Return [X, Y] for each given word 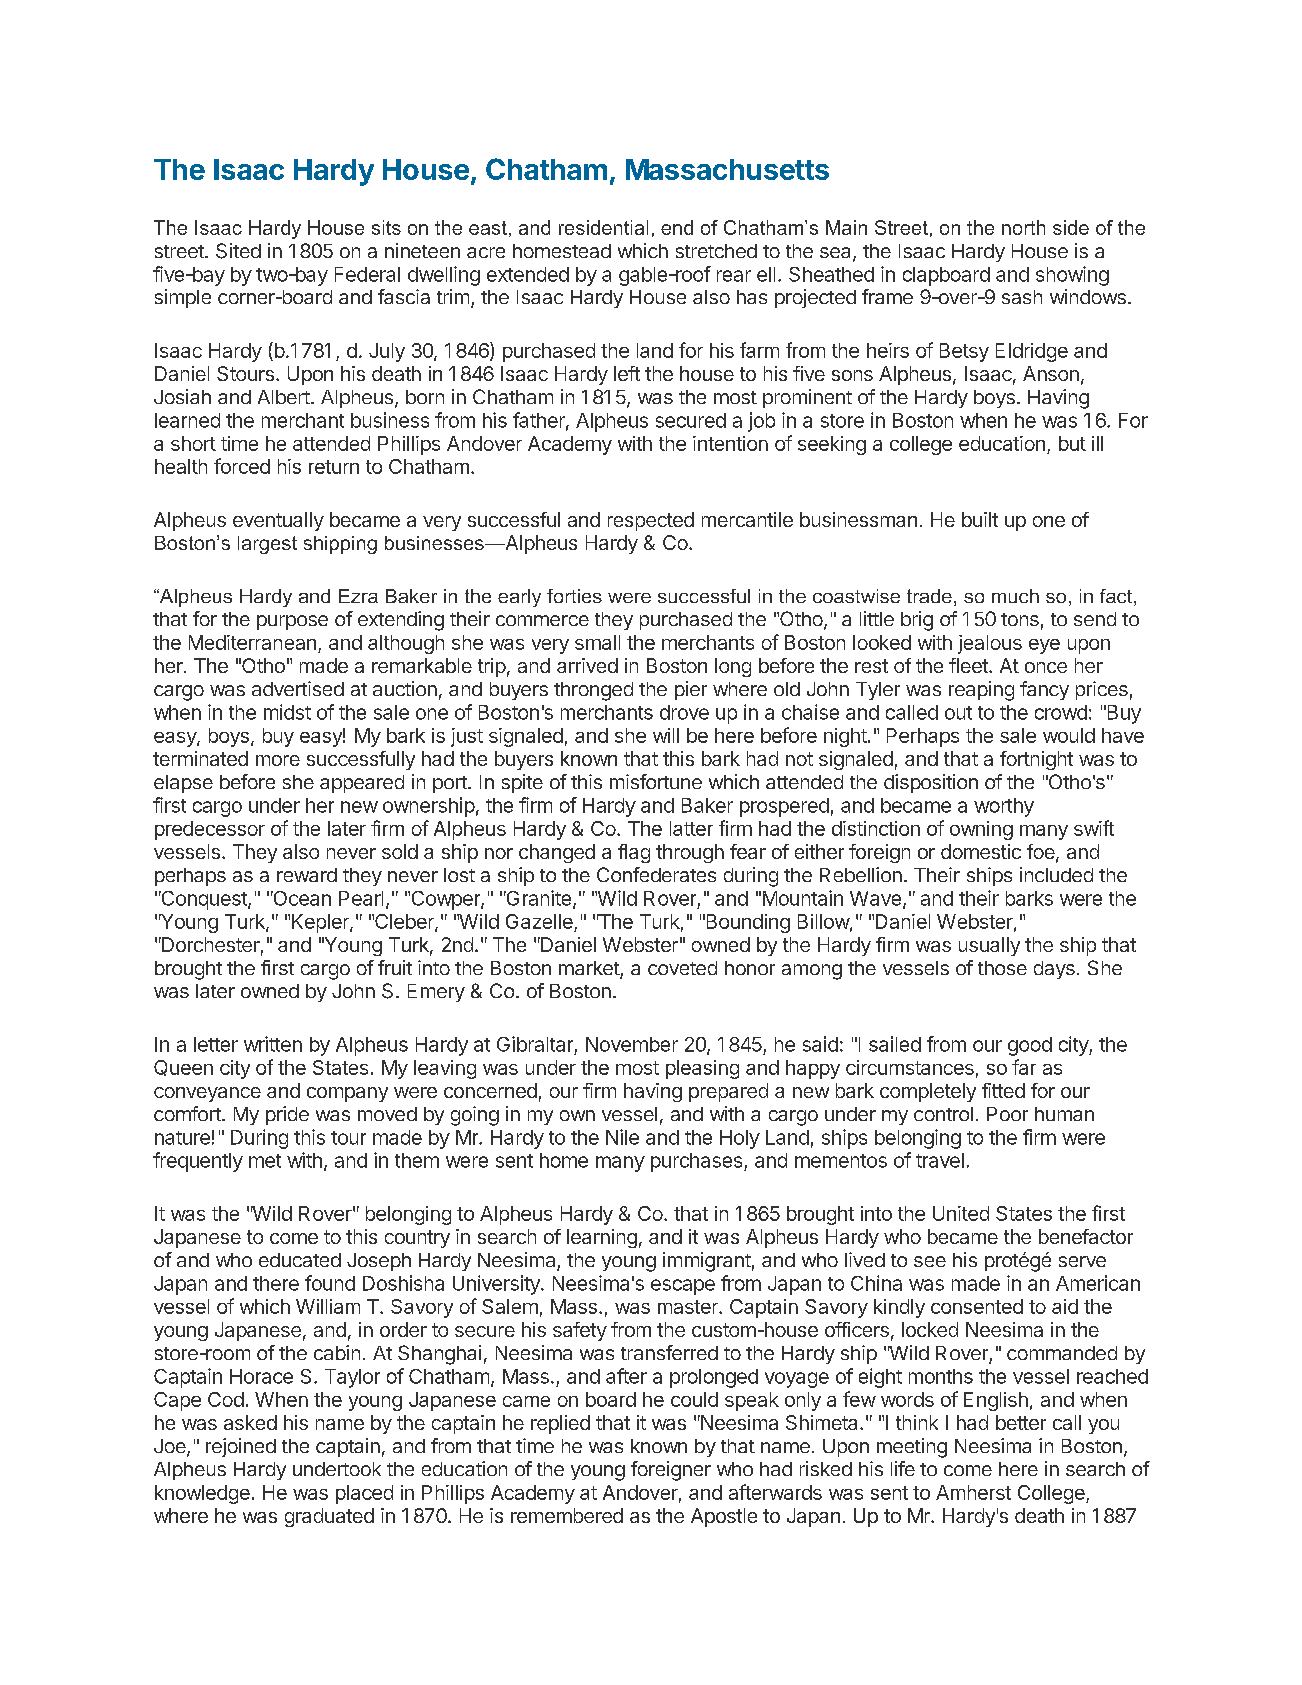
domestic [981, 851]
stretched [716, 251]
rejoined [241, 1447]
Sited [238, 251]
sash [1022, 297]
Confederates [656, 874]
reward [307, 875]
